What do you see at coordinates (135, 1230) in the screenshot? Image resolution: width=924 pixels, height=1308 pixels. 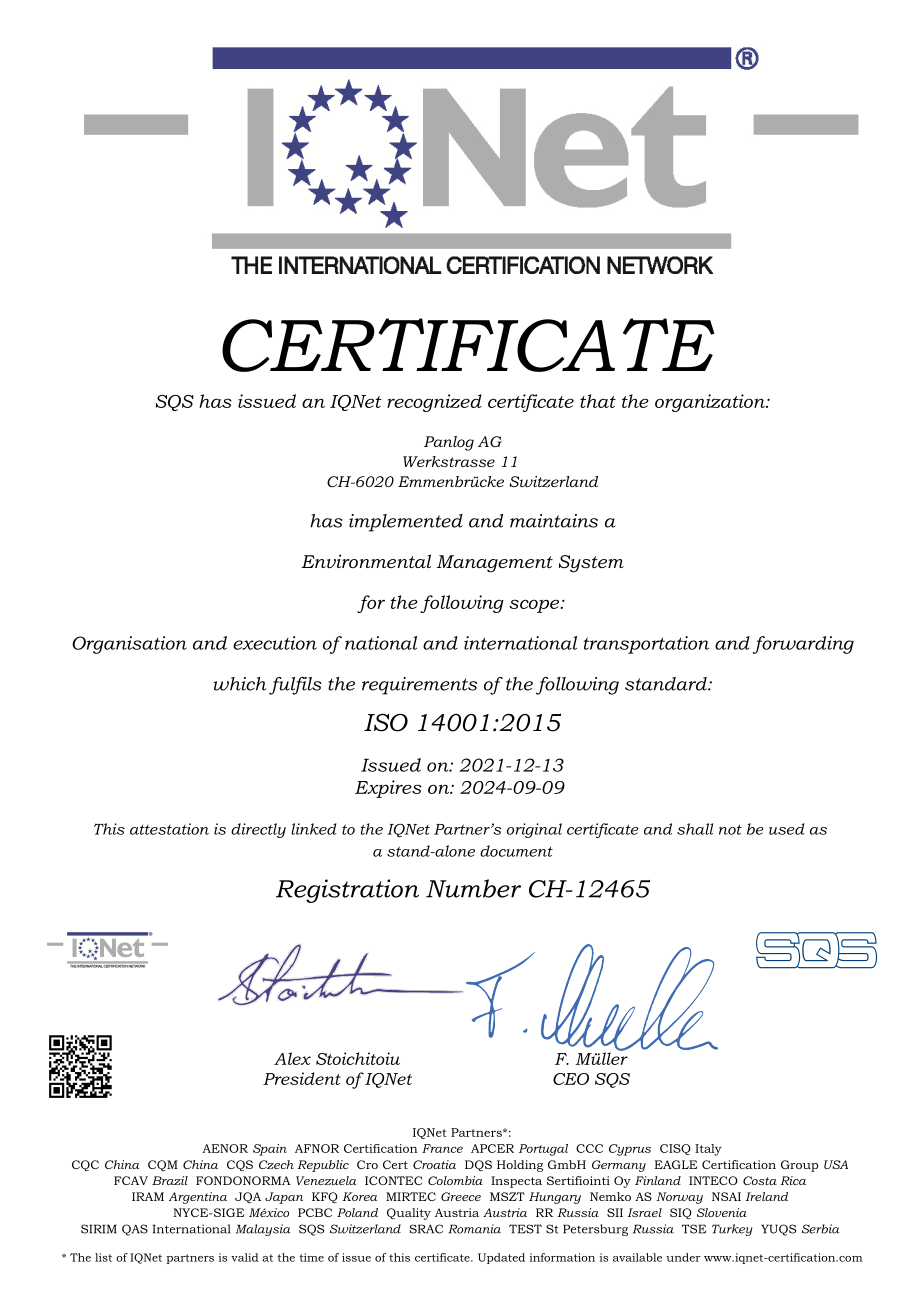 I see `QAS` at bounding box center [135, 1230].
